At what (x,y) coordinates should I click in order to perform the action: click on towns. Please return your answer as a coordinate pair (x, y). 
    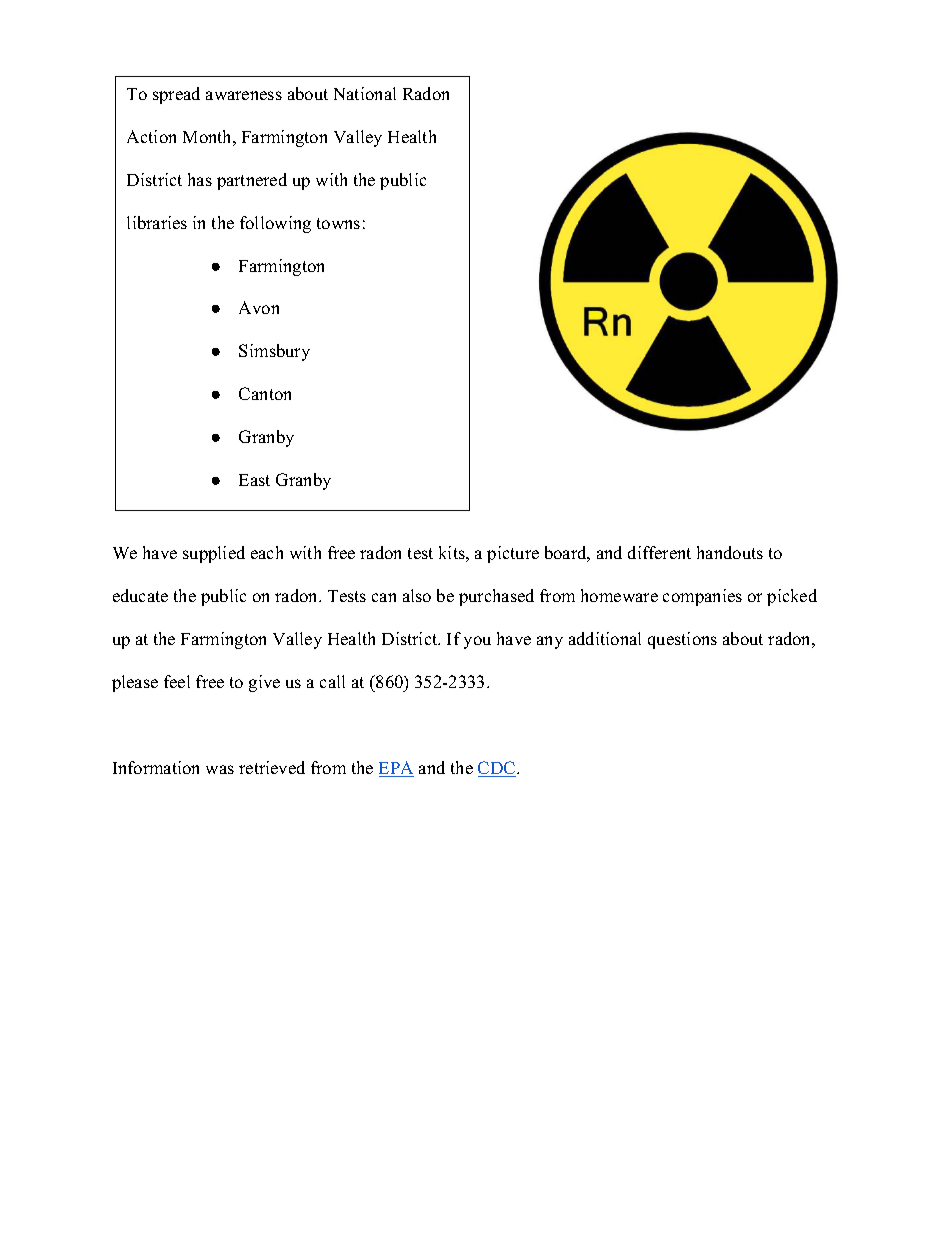
    Looking at the image, I should click on (338, 223).
